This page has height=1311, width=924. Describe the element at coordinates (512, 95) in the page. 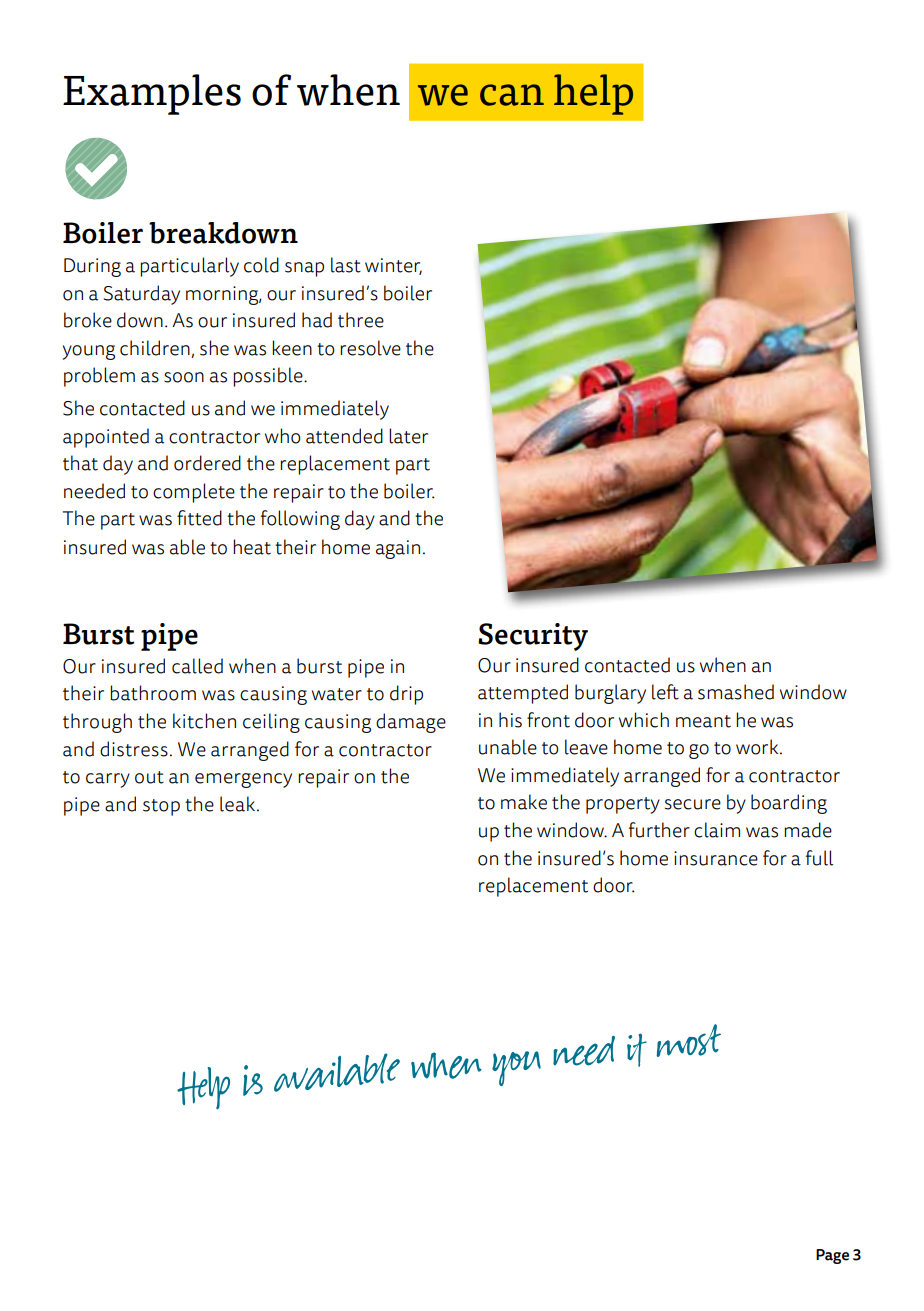

I see `can` at that location.
